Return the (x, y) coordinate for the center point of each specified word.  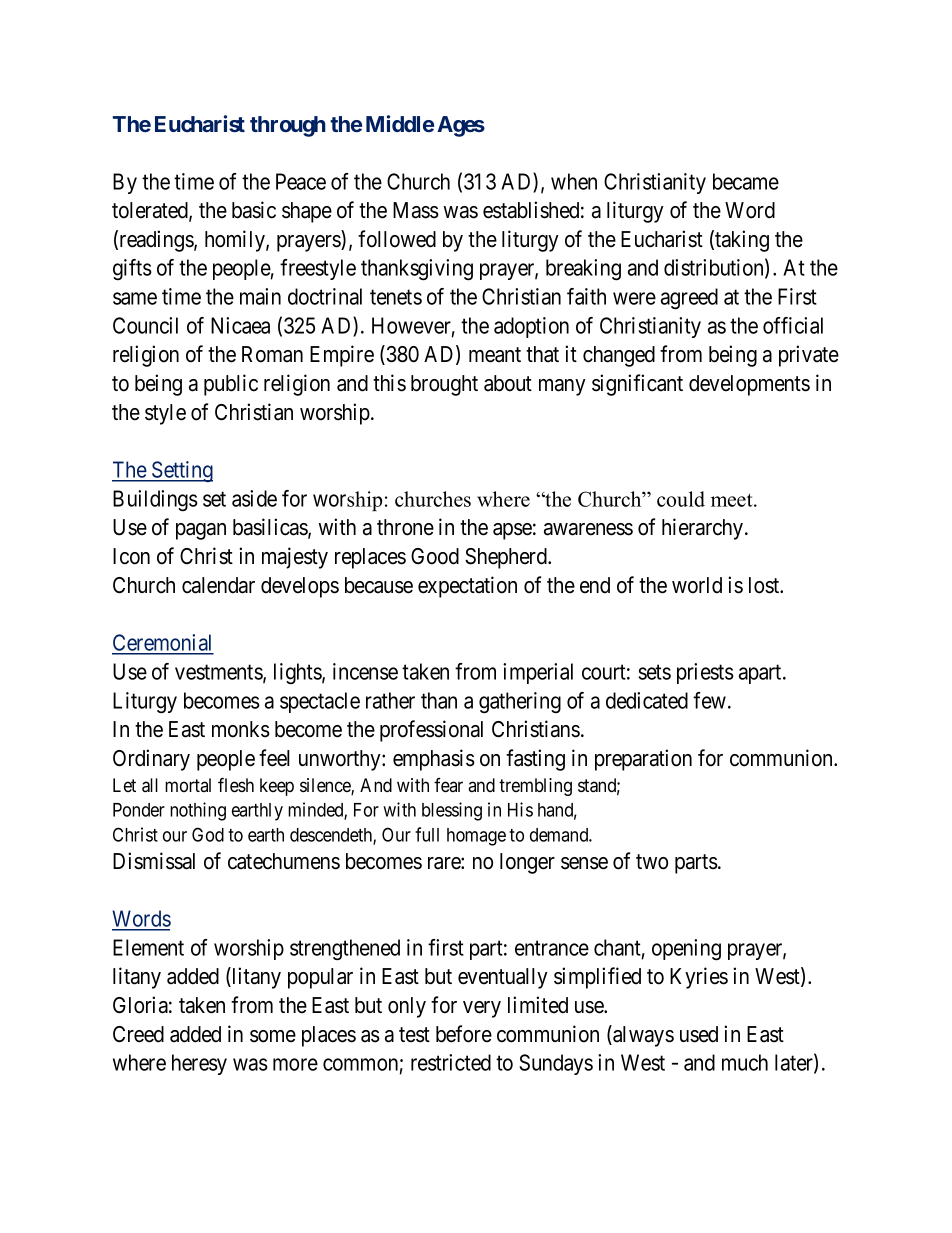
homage (476, 837)
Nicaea (240, 325)
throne (405, 527)
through (288, 126)
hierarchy (704, 529)
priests (705, 673)
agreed (689, 299)
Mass (416, 210)
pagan (201, 531)
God (208, 834)
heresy (199, 1064)
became (746, 181)
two (652, 862)
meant (495, 355)
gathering (520, 703)
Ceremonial (163, 644)
